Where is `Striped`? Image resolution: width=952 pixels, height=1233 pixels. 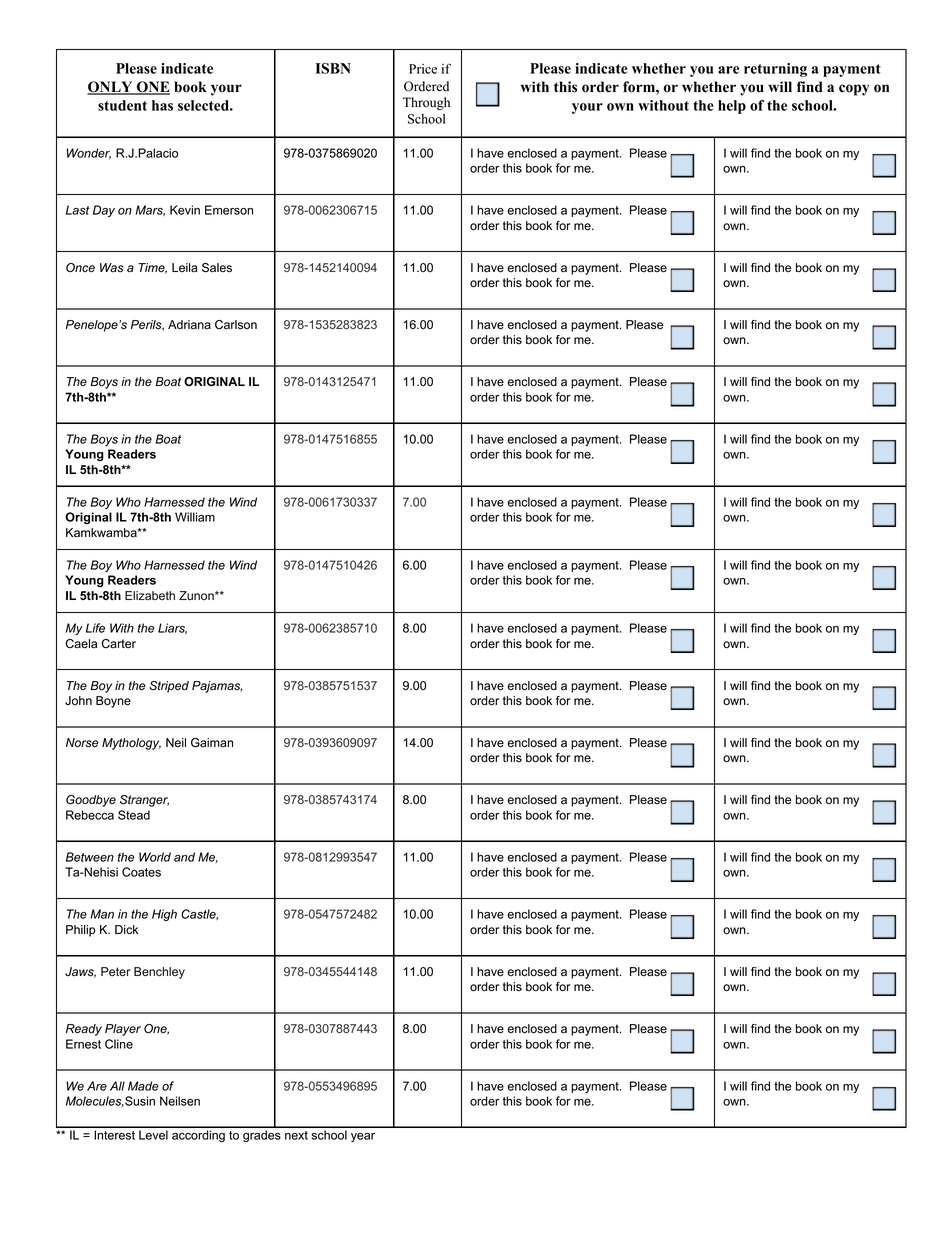
Striped is located at coordinates (169, 687).
